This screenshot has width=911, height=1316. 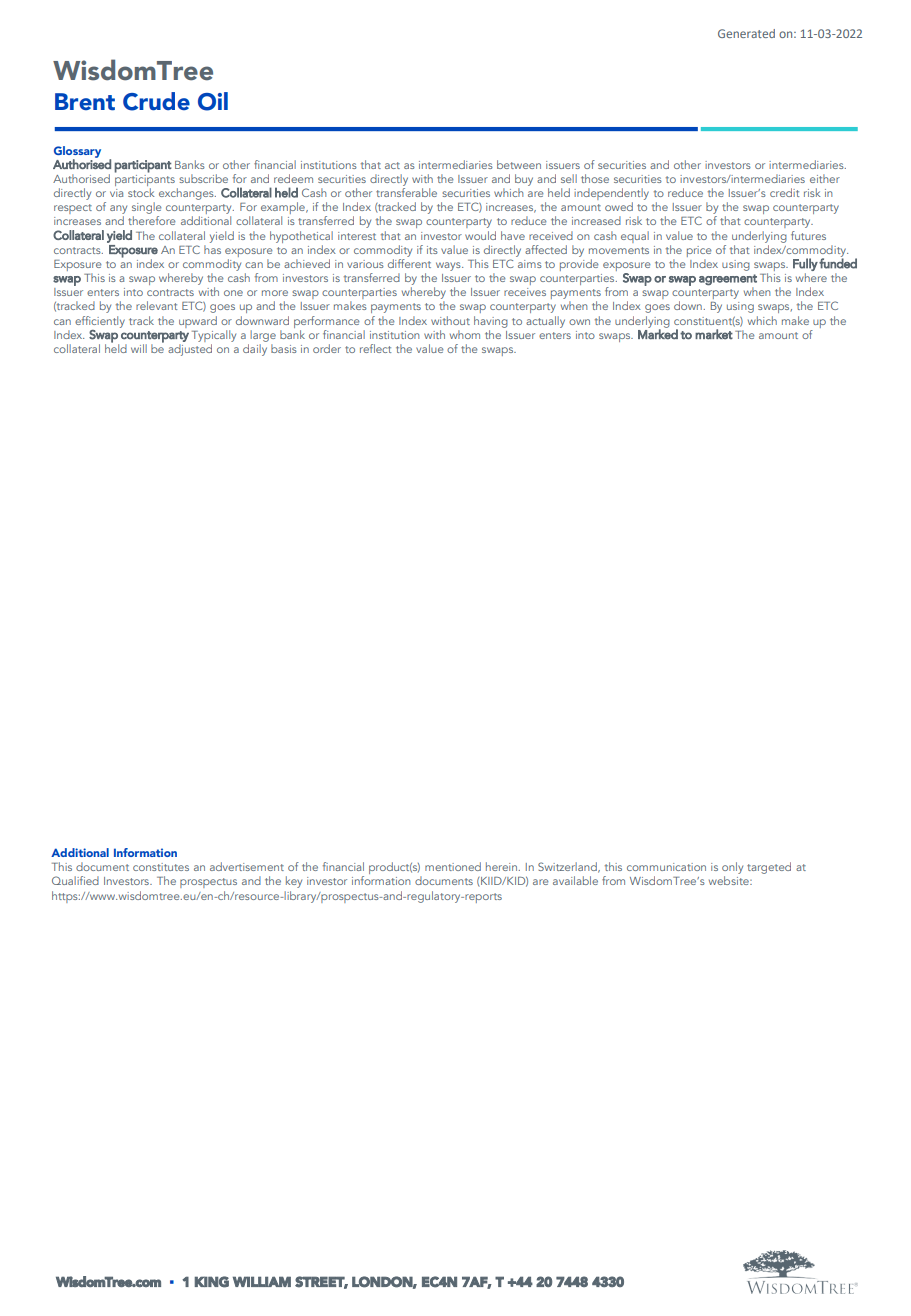 What do you see at coordinates (519, 164) in the screenshot?
I see `between` at bounding box center [519, 164].
